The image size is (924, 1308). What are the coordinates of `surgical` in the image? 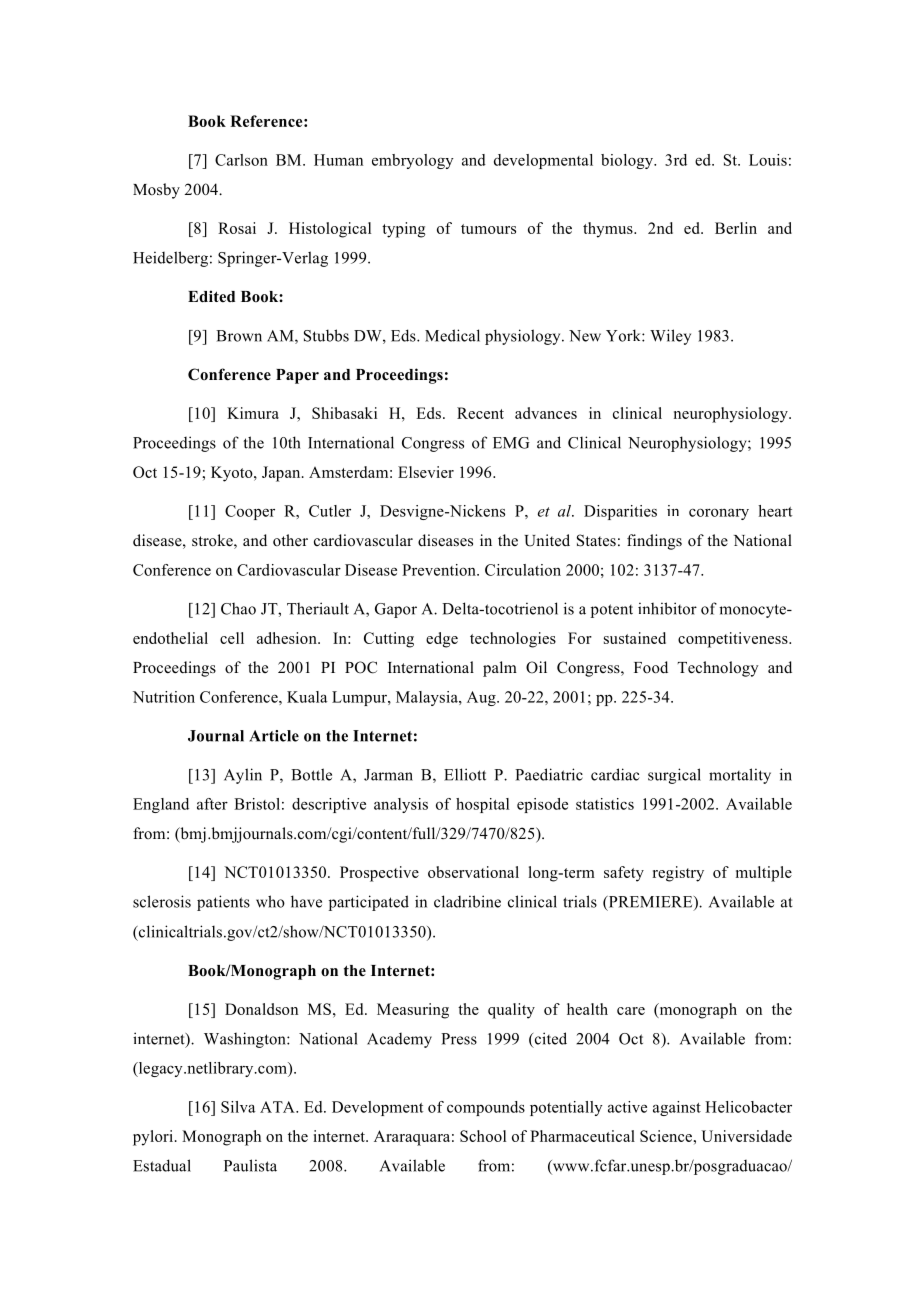 It's located at (674, 776).
